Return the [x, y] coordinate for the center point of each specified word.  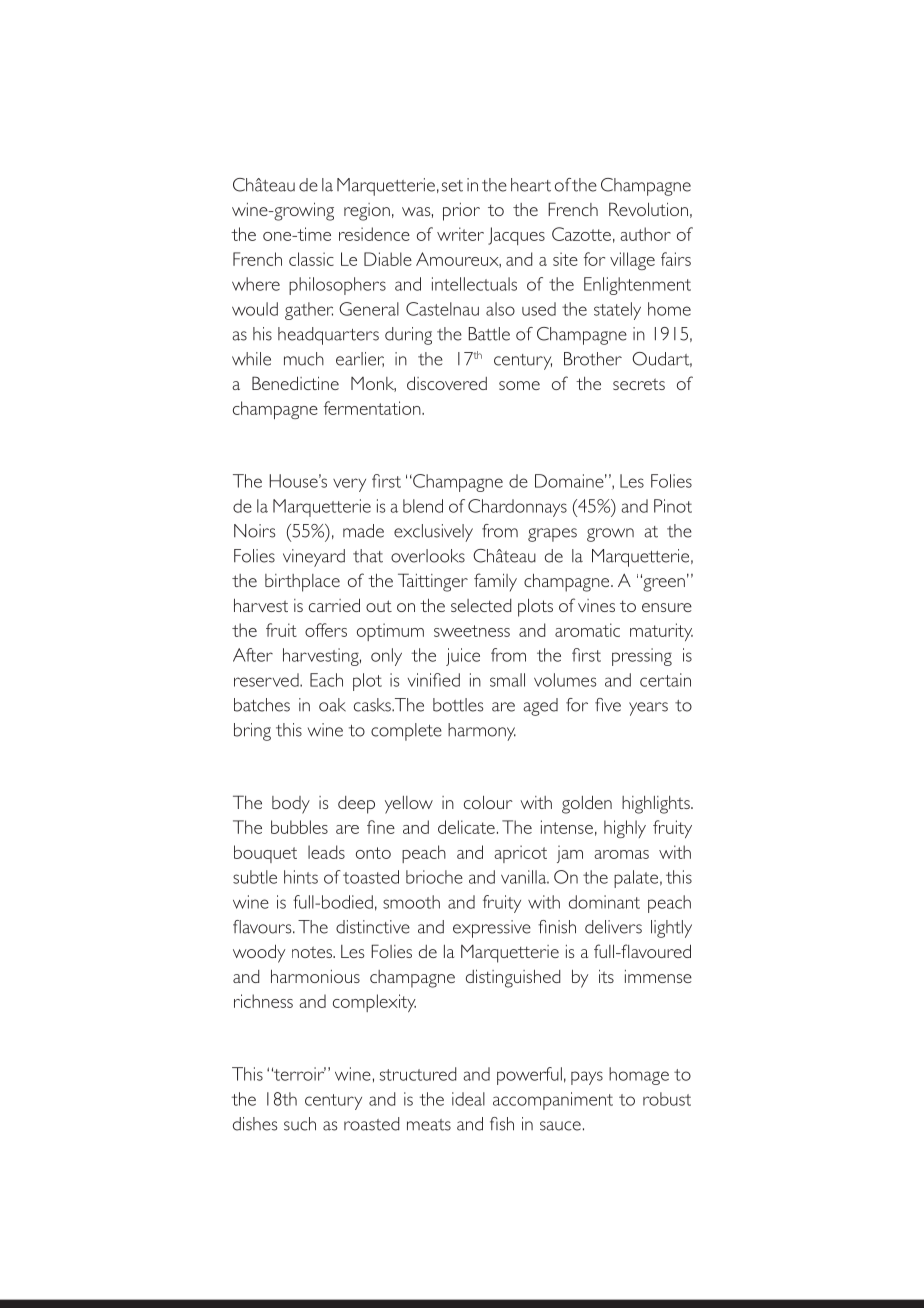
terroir [299, 1074]
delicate [466, 827]
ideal [468, 1099]
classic [311, 259]
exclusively [433, 533]
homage [639, 1076]
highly [625, 829]
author [645, 234]
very [349, 485]
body [291, 805]
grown [610, 535]
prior [461, 212]
